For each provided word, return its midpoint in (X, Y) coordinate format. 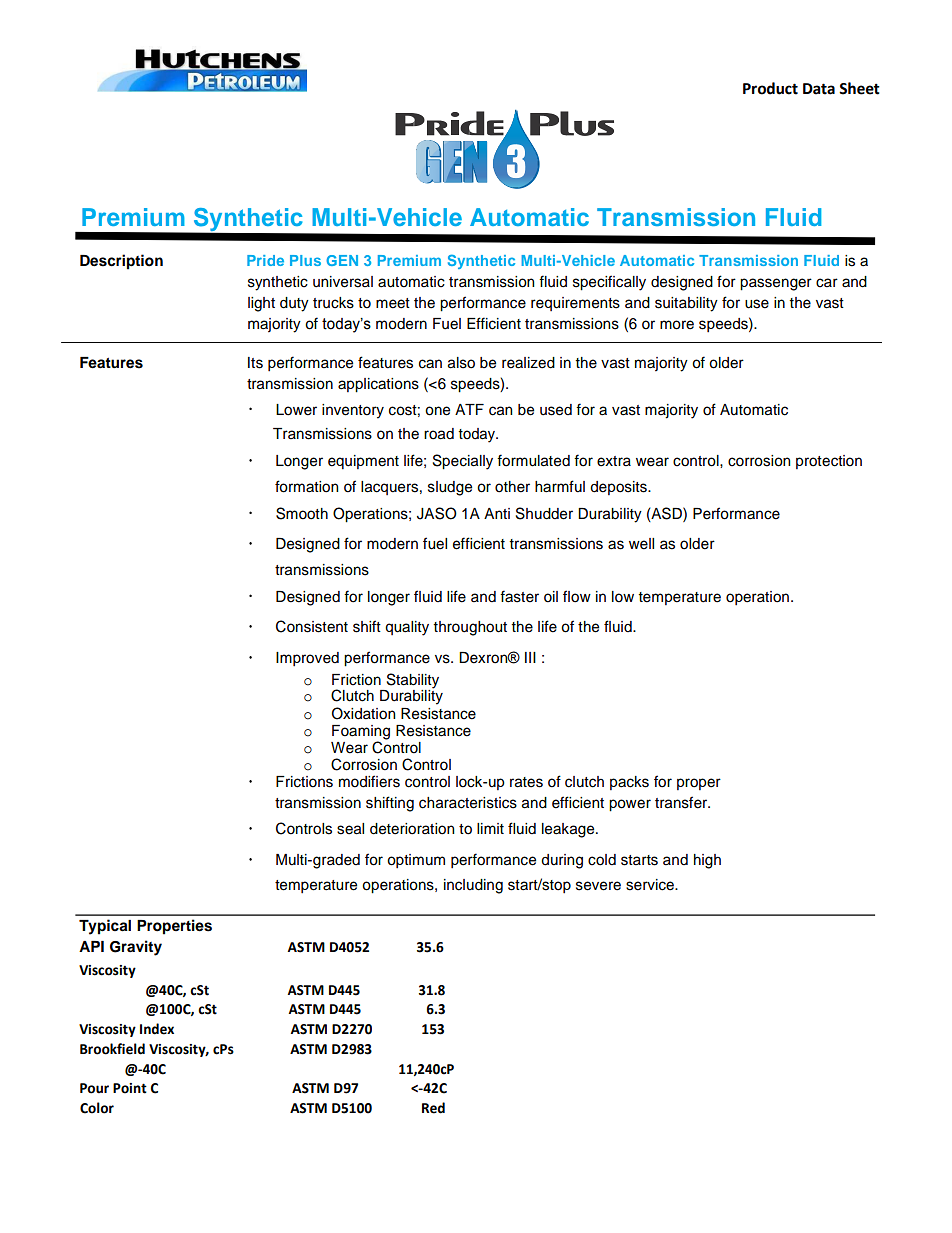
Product (770, 88)
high (707, 861)
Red (433, 1108)
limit (490, 828)
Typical (105, 927)
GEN (342, 260)
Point (130, 1088)
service (651, 885)
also (461, 363)
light (261, 304)
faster (519, 596)
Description (121, 262)
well (641, 544)
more (677, 325)
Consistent (312, 626)
